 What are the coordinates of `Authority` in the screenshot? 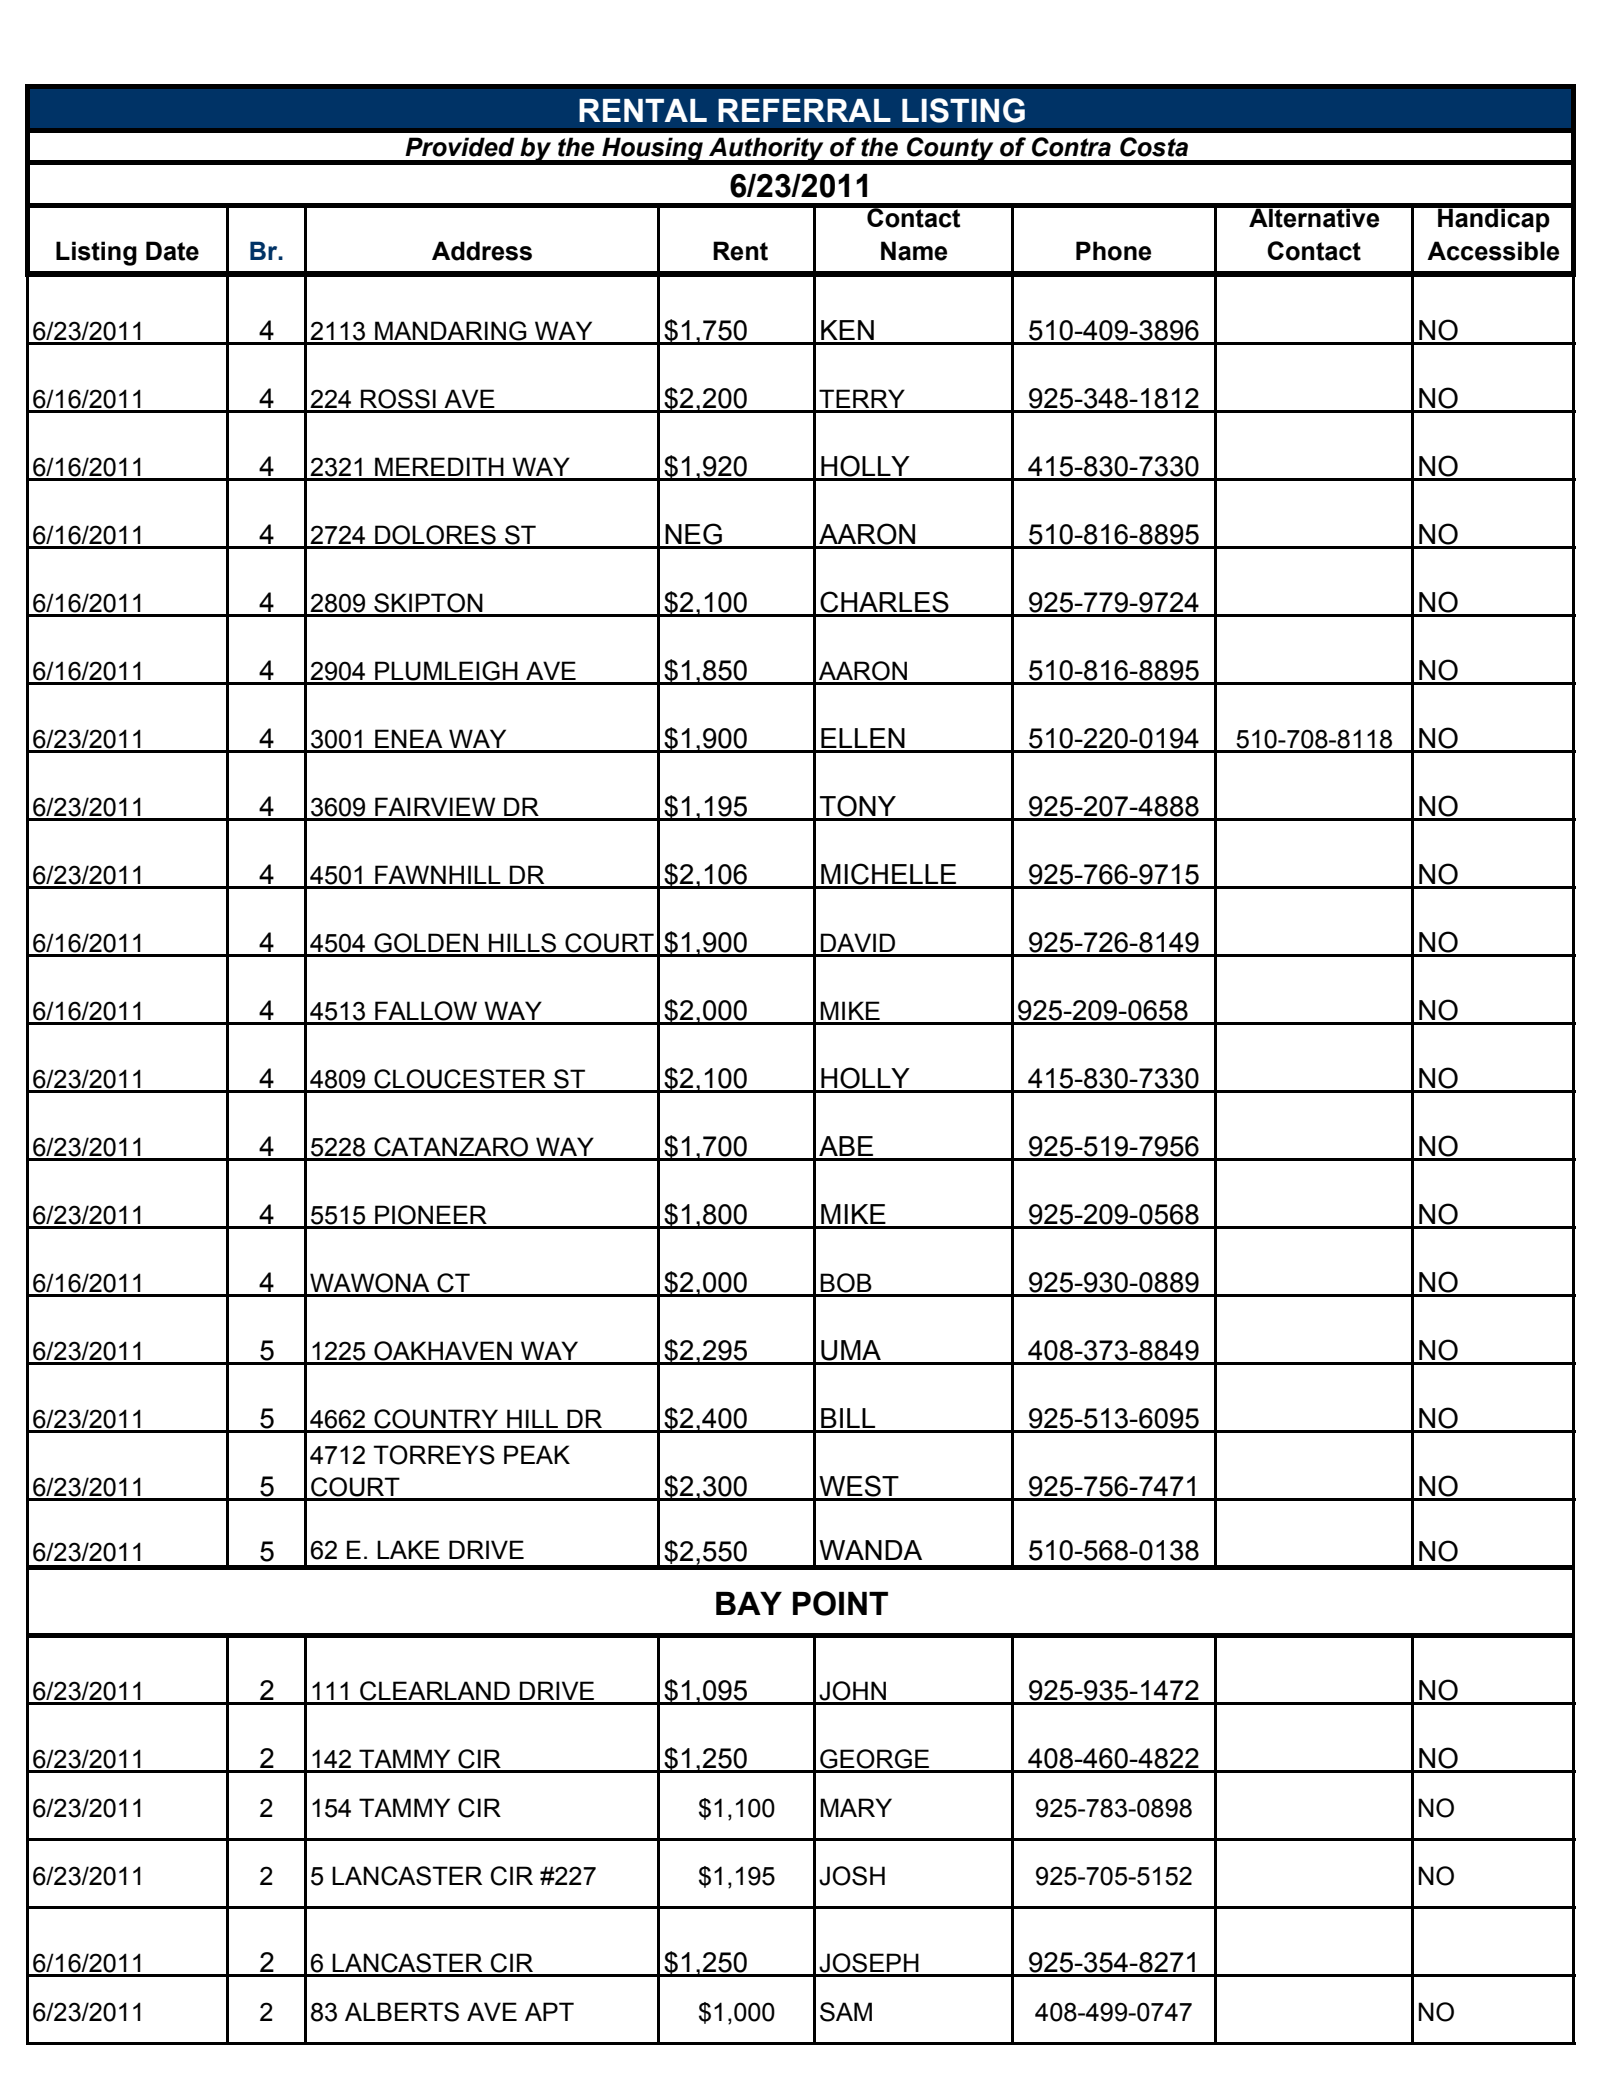 It's located at (766, 150).
